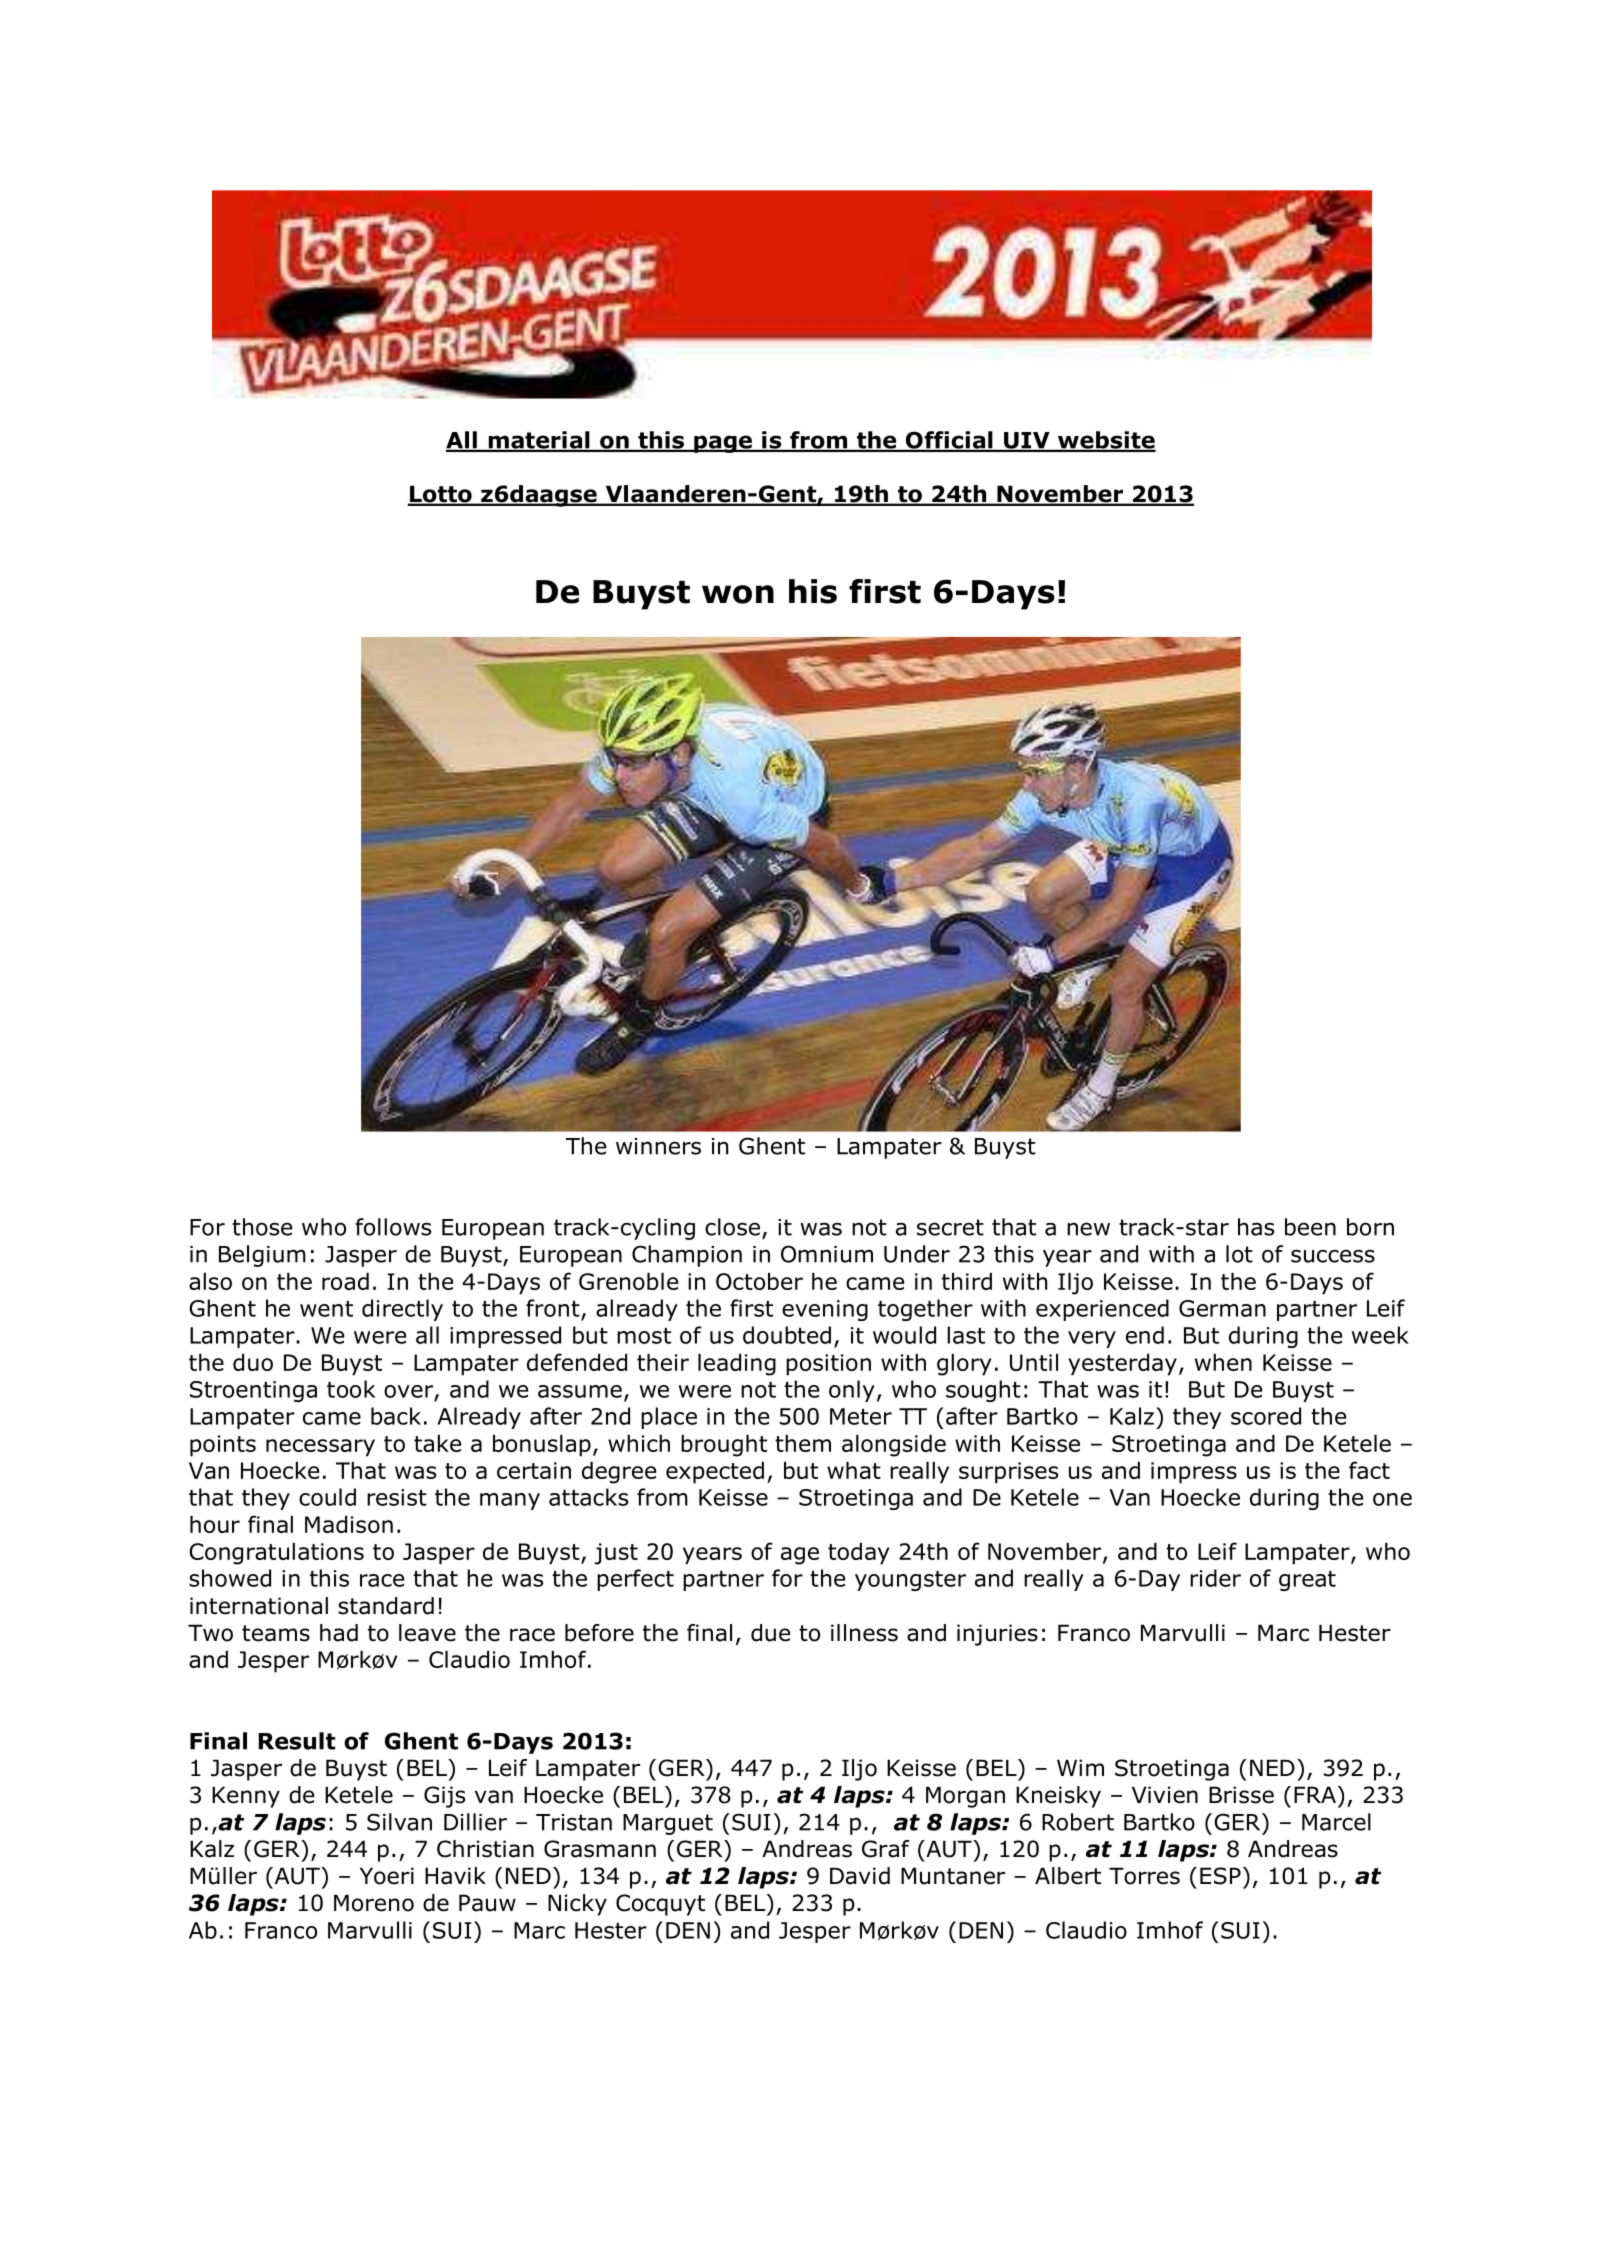 This page has width=1600, height=2264. I want to click on rider, so click(1215, 1578).
